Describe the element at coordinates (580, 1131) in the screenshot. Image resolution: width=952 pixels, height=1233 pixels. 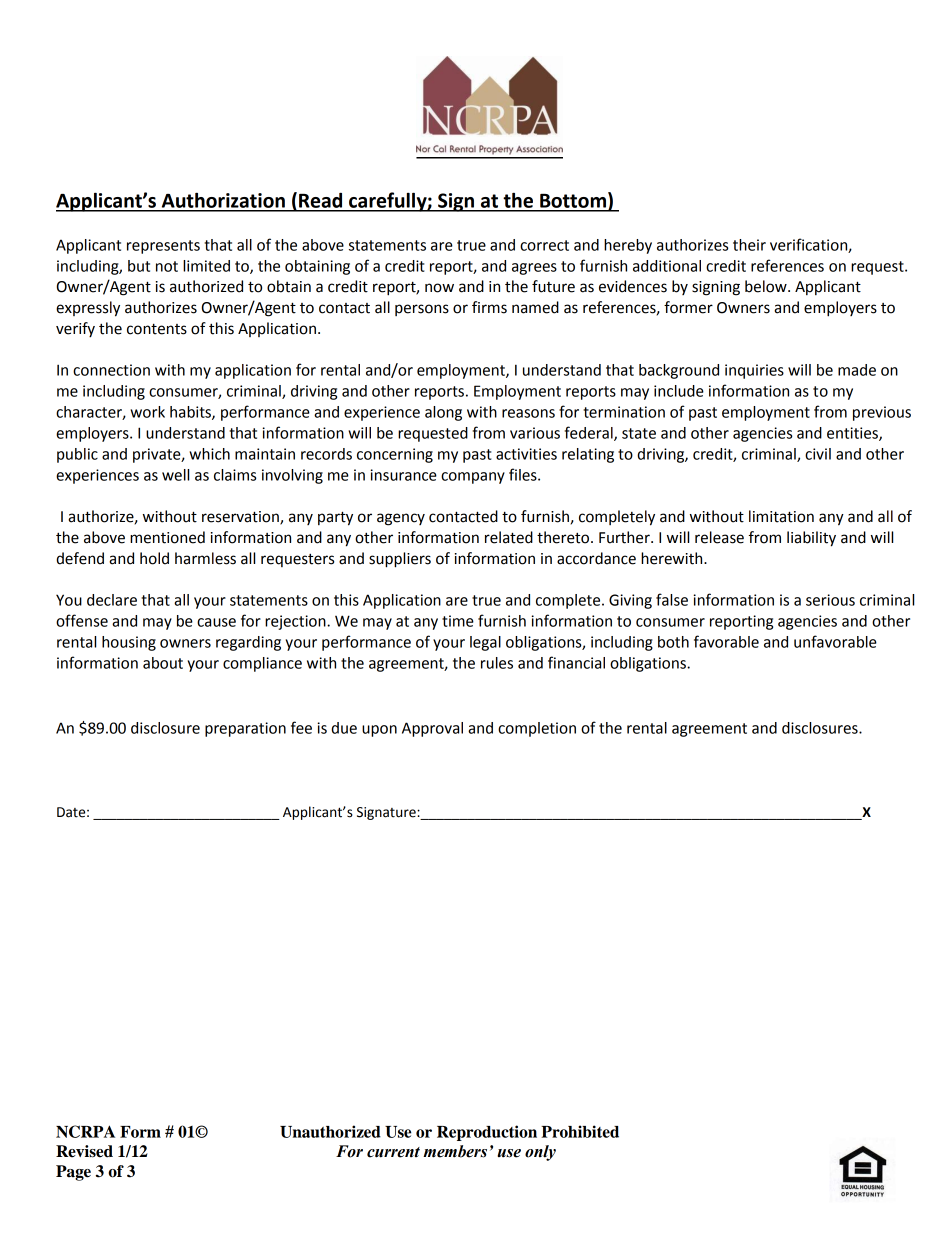
I see `Prohibited` at that location.
